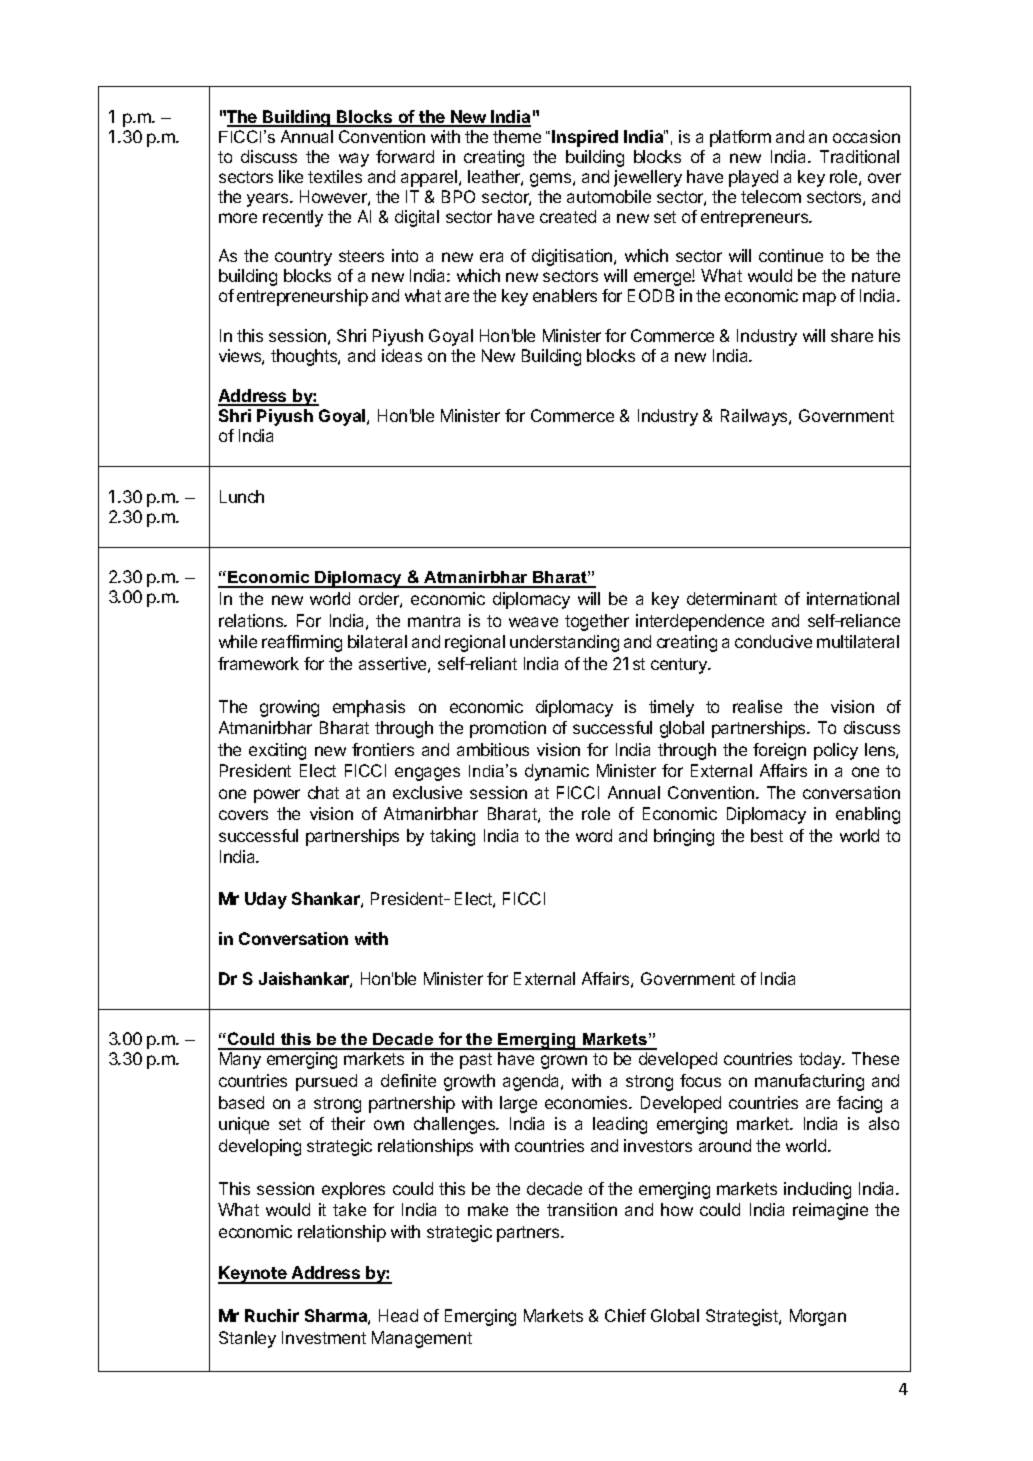 Image resolution: width=1033 pixels, height=1461 pixels. I want to click on telecom, so click(771, 196).
